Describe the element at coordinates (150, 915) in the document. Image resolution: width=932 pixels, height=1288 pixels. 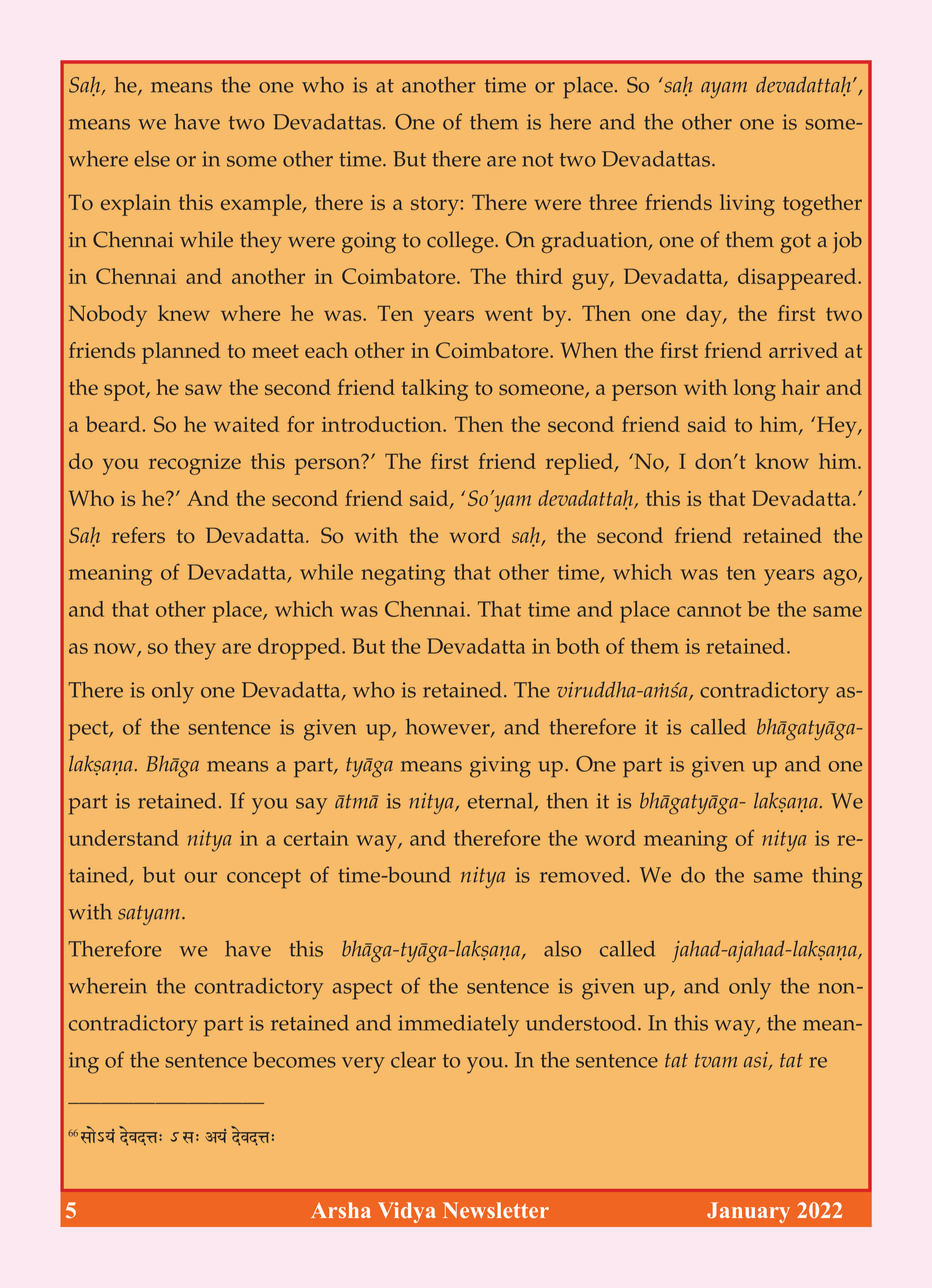
I see `satyam` at that location.
